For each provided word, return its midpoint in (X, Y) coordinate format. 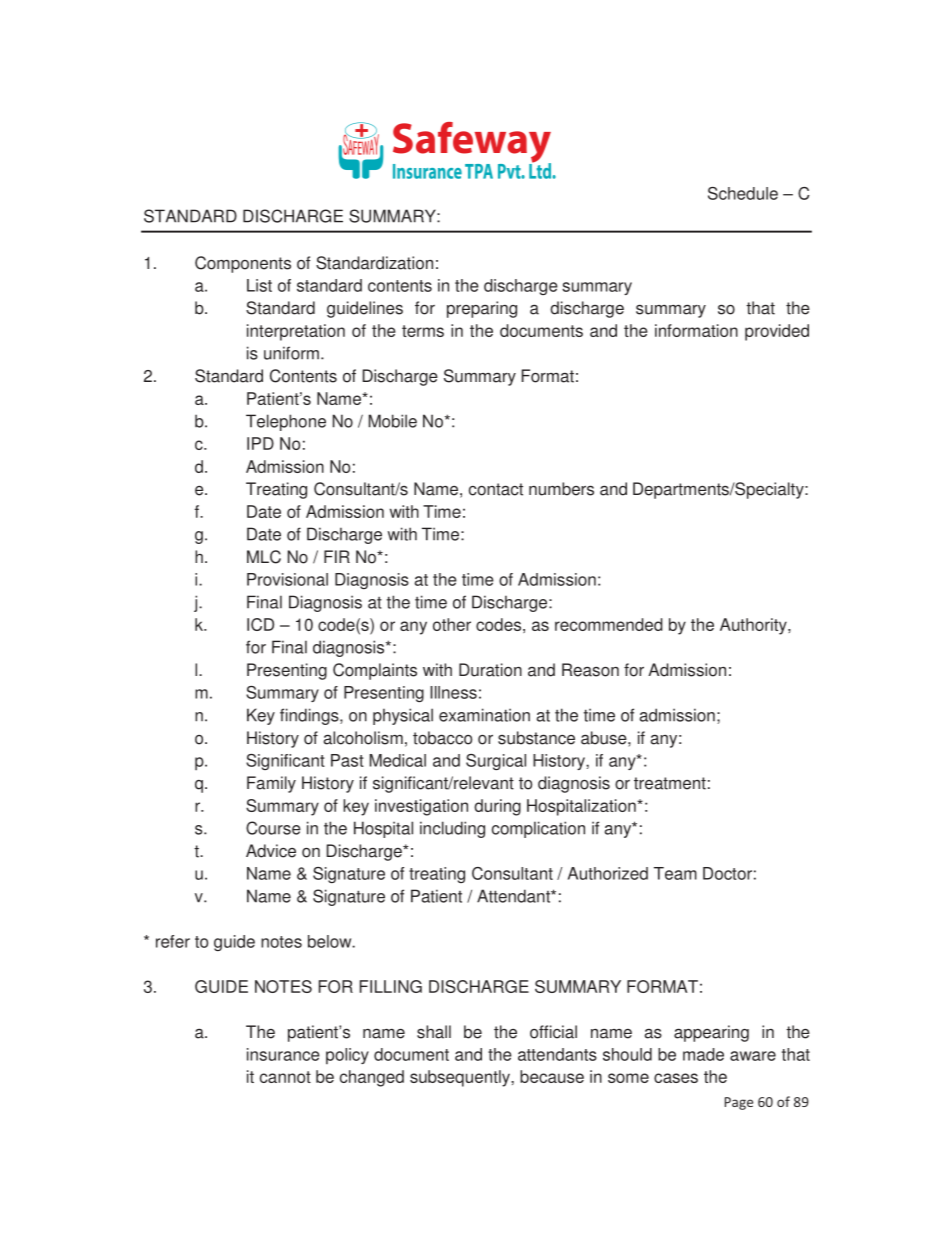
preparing (482, 309)
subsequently (461, 1078)
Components (243, 264)
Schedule (743, 193)
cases (676, 1078)
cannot (285, 1077)
